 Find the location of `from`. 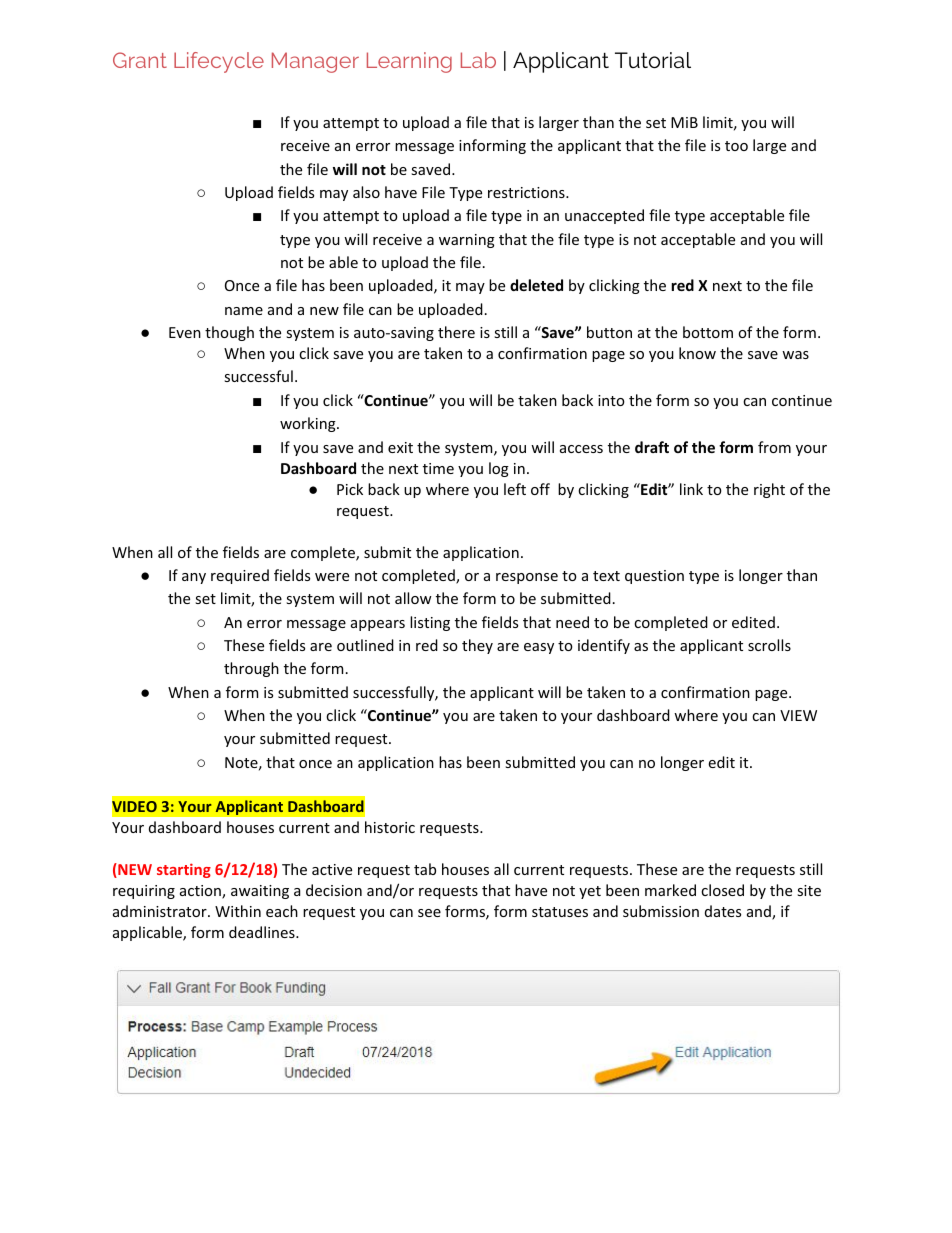

from is located at coordinates (774, 447).
